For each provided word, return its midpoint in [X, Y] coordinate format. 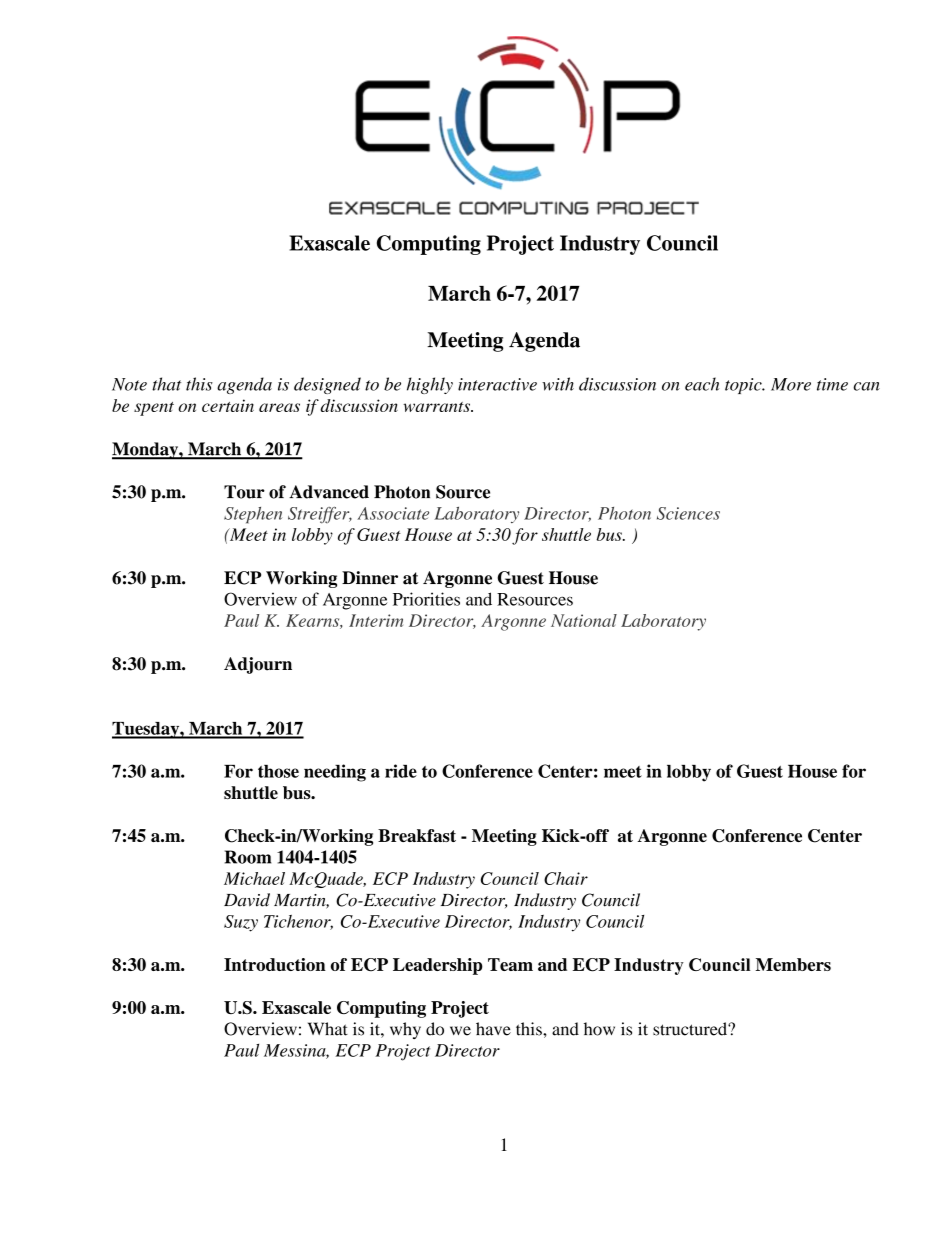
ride [401, 771]
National [584, 620]
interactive [497, 384]
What [328, 1029]
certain [228, 405]
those [278, 771]
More [791, 384]
